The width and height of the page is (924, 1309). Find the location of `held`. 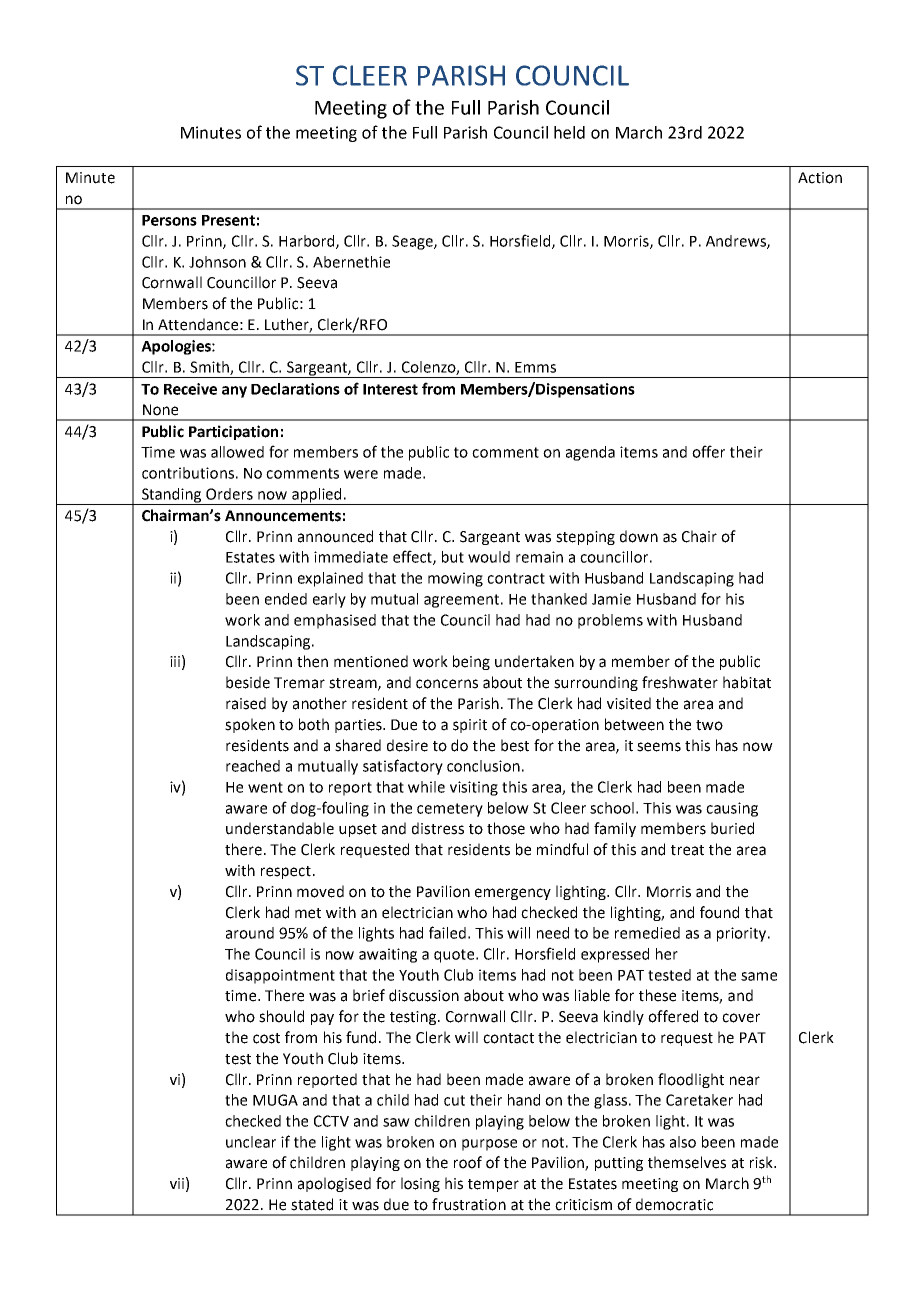

held is located at coordinates (569, 132).
